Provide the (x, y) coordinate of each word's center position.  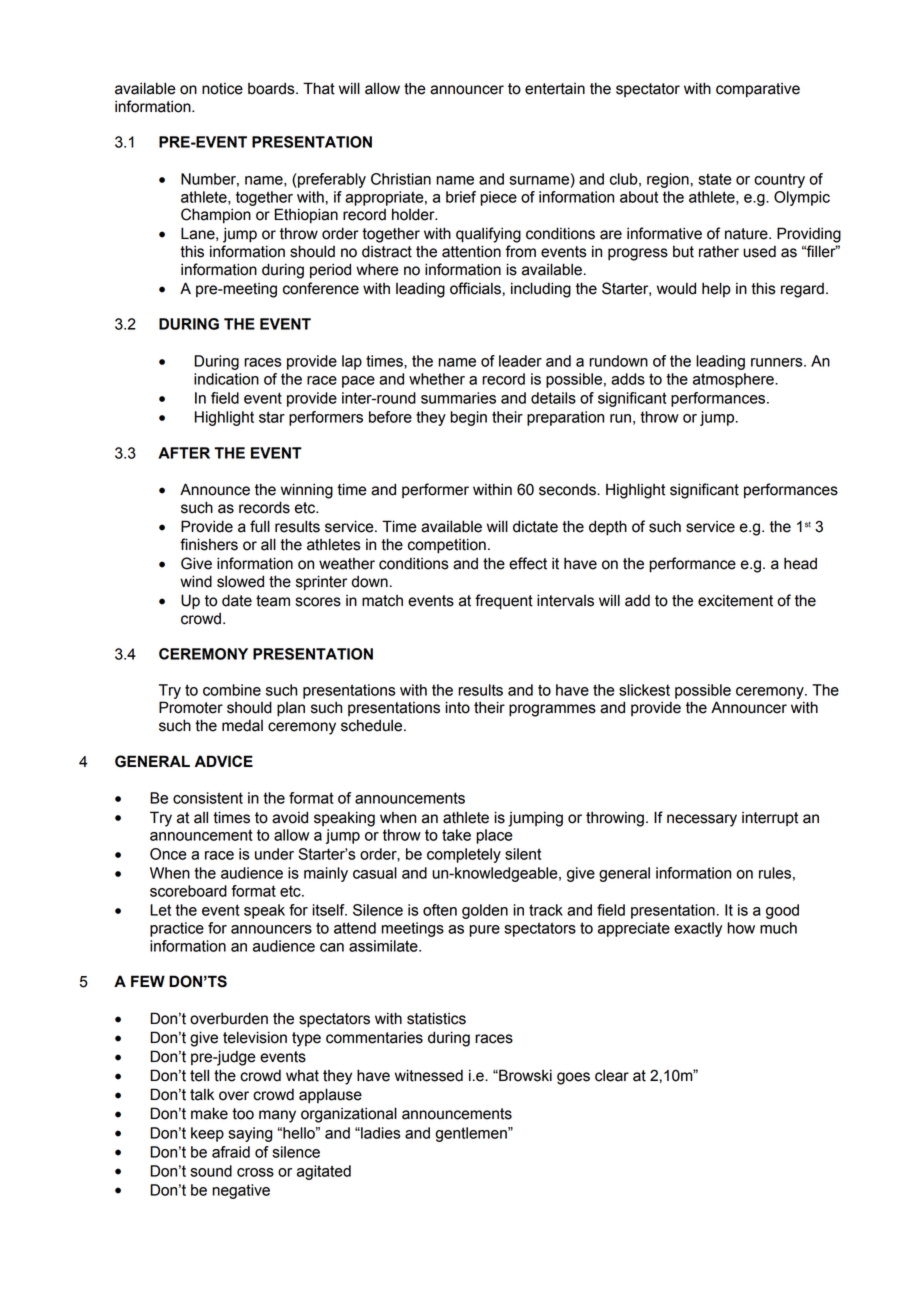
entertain (555, 89)
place (494, 836)
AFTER (184, 453)
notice (222, 89)
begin (468, 418)
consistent (208, 798)
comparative (758, 90)
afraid (231, 1152)
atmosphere (734, 380)
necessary (702, 820)
